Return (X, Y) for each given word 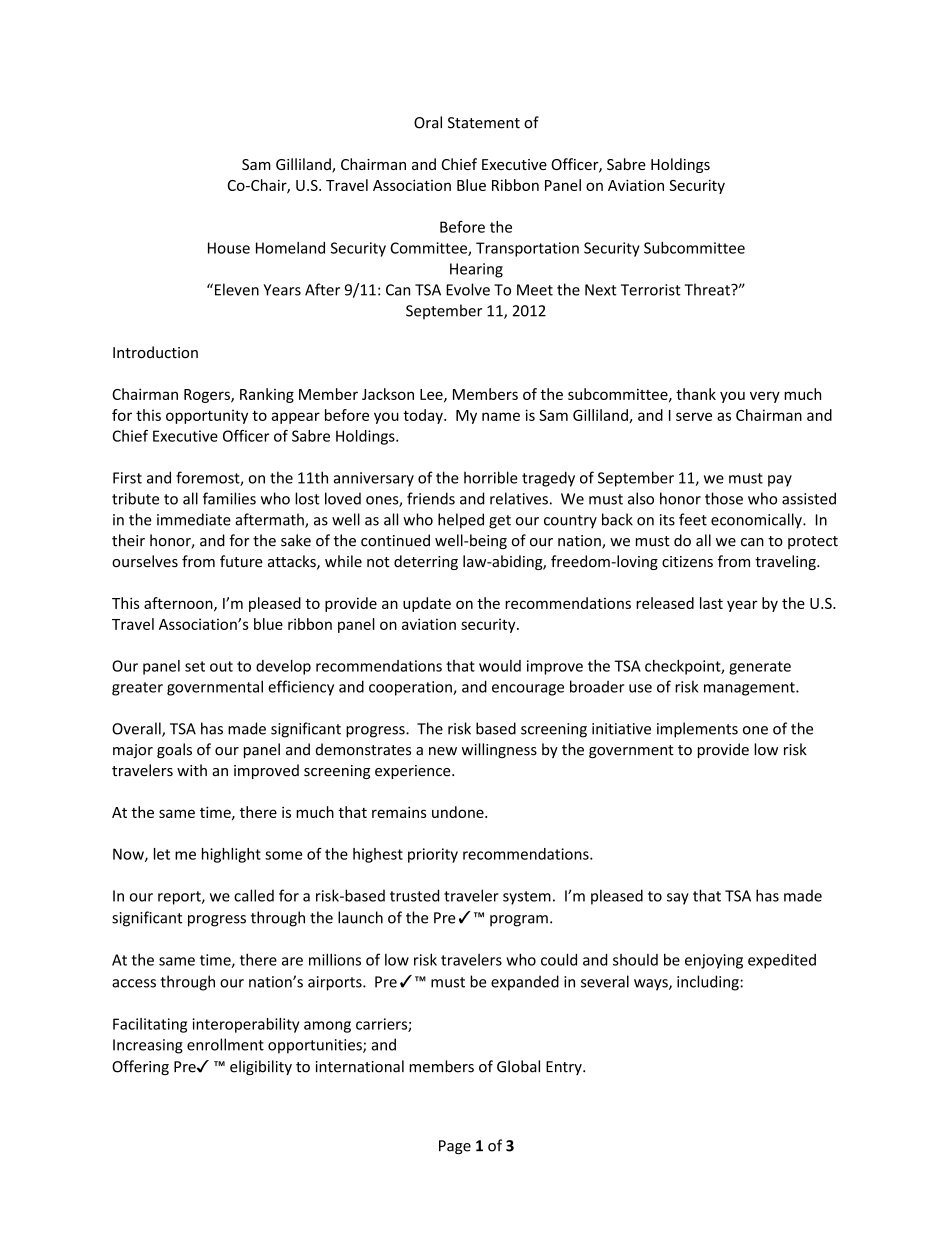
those (724, 498)
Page (455, 1147)
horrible (491, 477)
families (229, 498)
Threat (708, 289)
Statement (484, 123)
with (192, 770)
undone (459, 812)
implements (697, 730)
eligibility (261, 1067)
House (229, 248)
